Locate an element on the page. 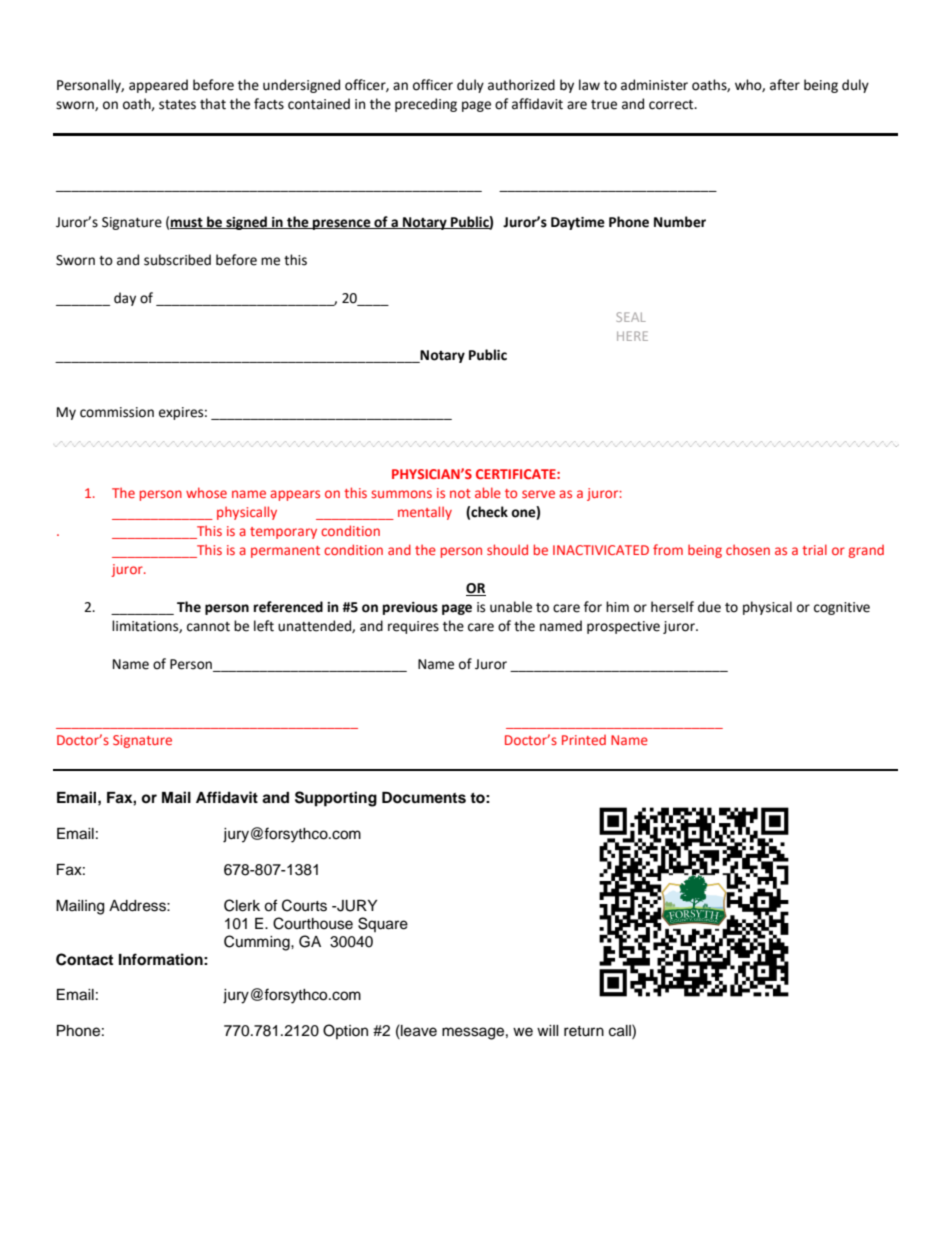 The image size is (952, 1233). chosen is located at coordinates (748, 549).
